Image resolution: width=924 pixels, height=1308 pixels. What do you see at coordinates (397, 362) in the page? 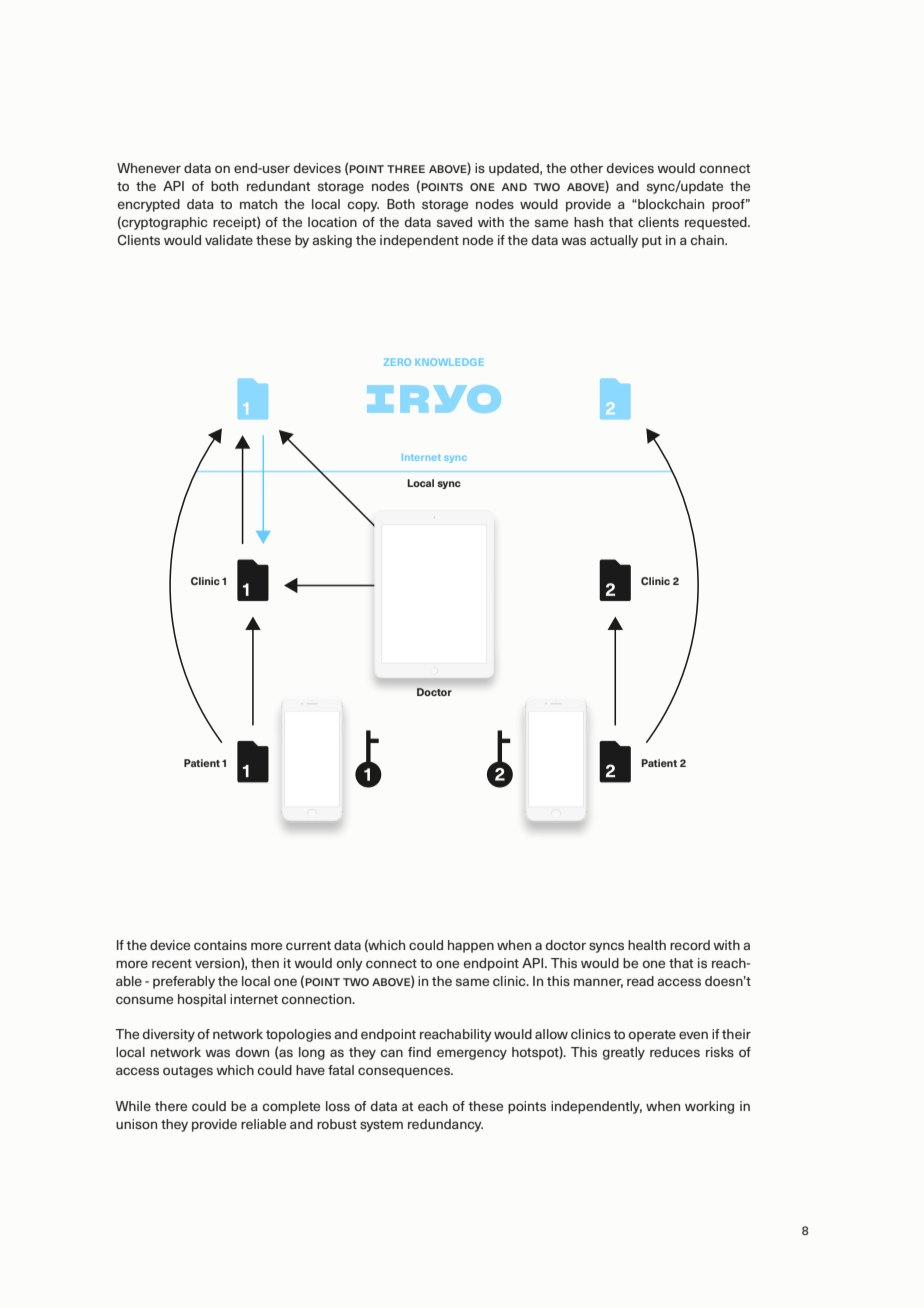
I see `ZERO` at bounding box center [397, 362].
